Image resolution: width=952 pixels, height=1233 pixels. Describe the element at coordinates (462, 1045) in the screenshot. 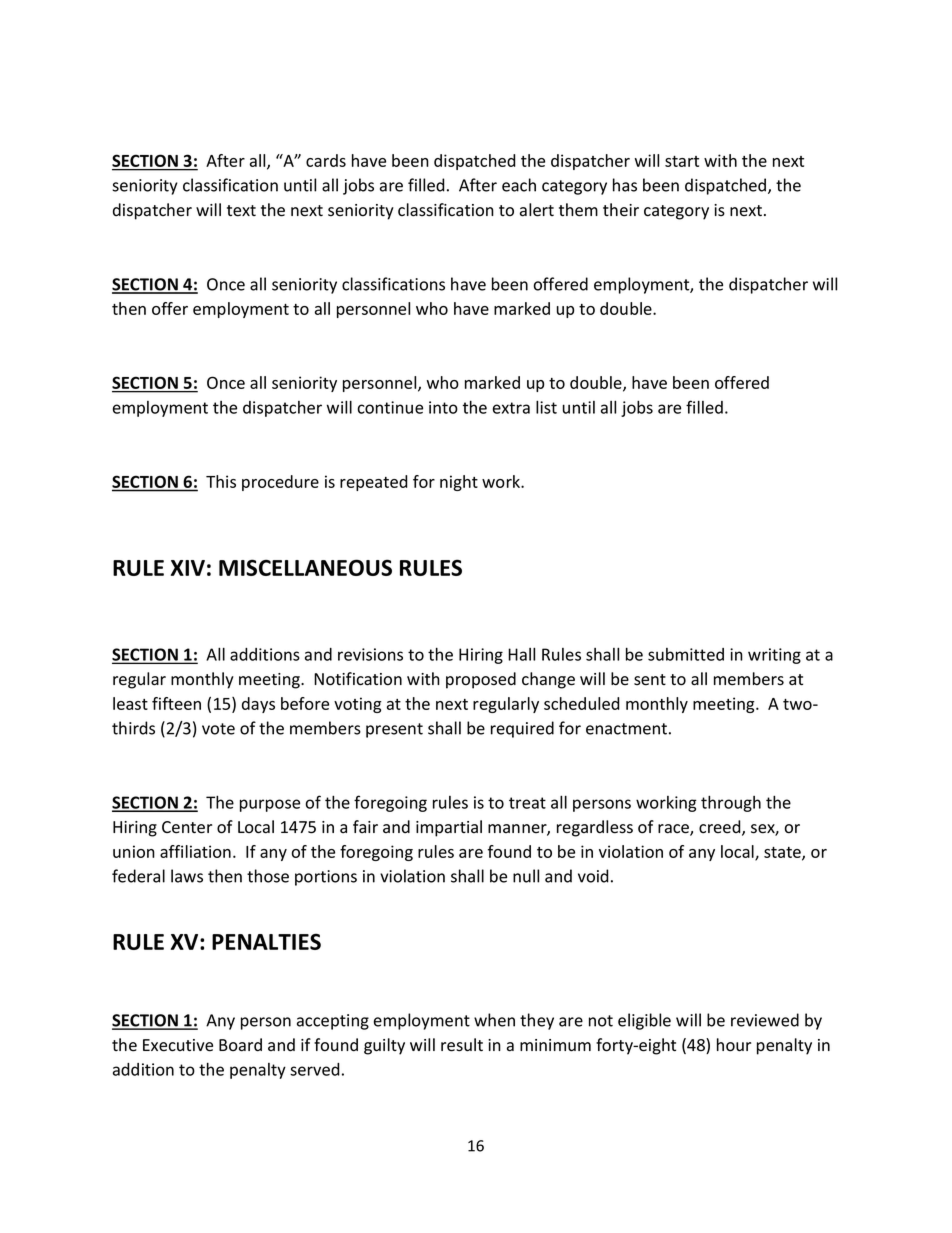

I see `result` at that location.
